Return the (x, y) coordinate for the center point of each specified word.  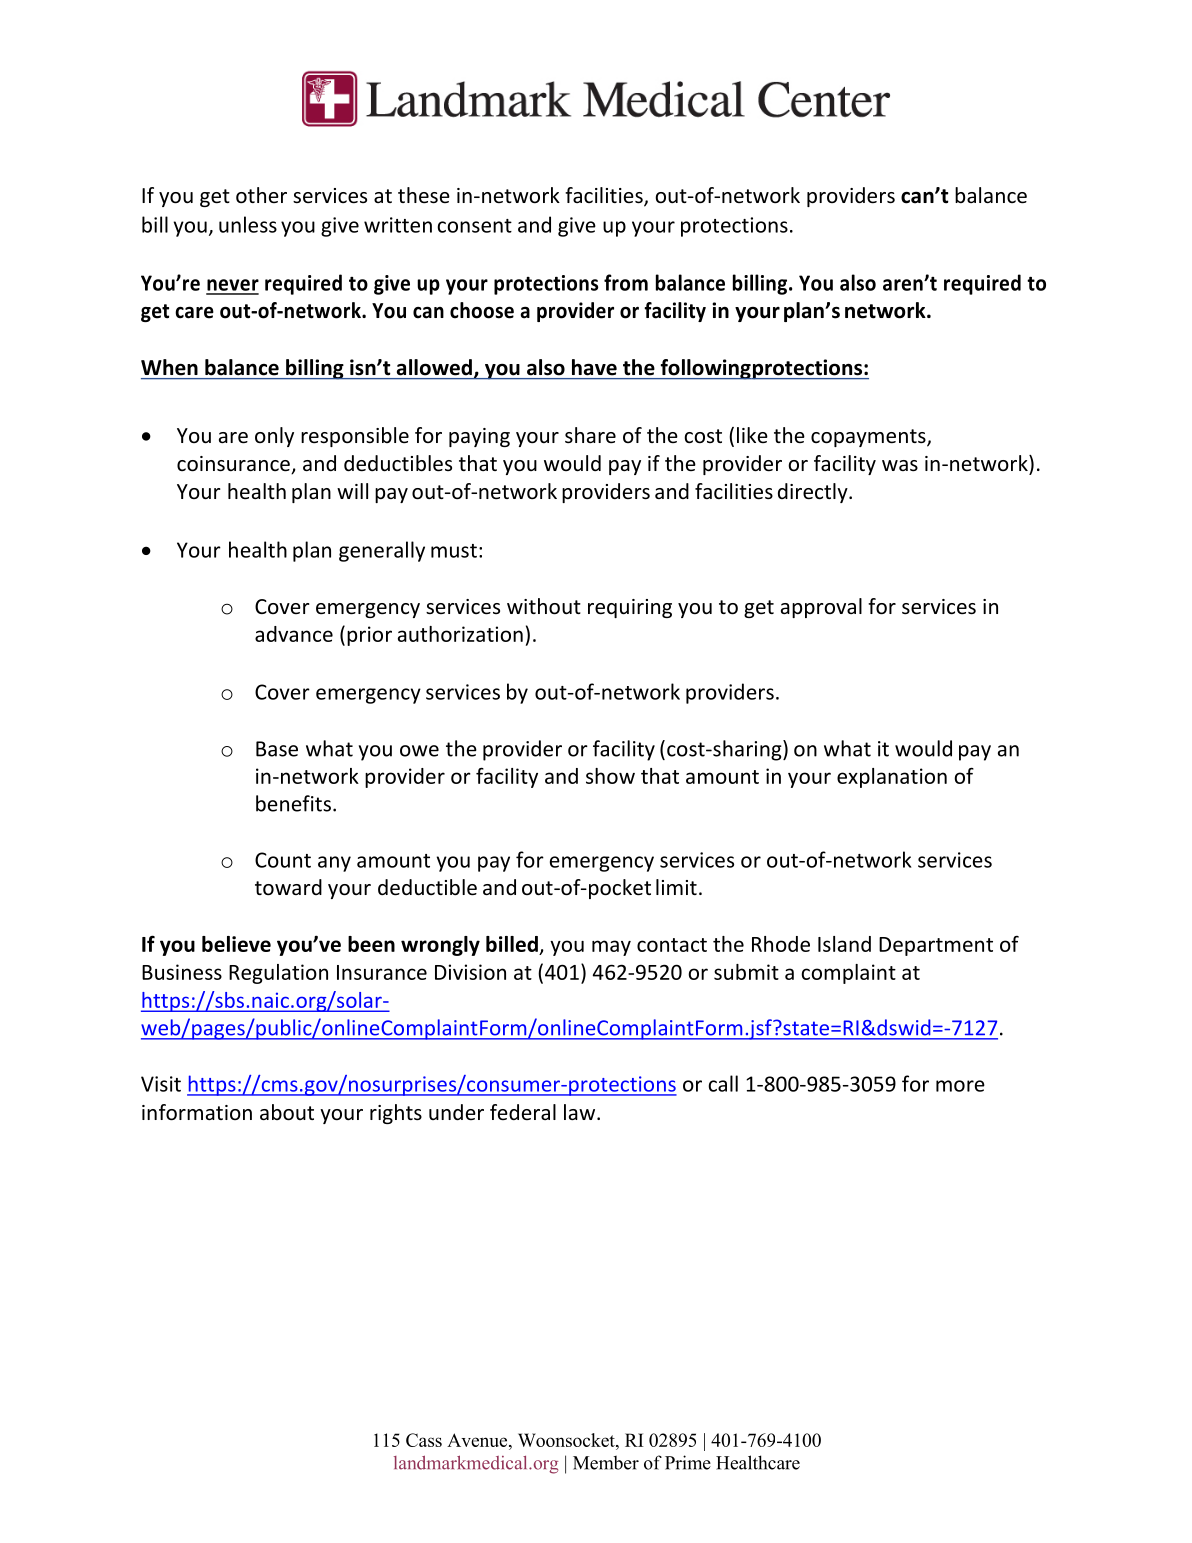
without (544, 606)
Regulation (278, 974)
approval (821, 608)
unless (248, 224)
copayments (869, 438)
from (626, 282)
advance (294, 634)
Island (844, 944)
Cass (424, 1440)
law (579, 1112)
